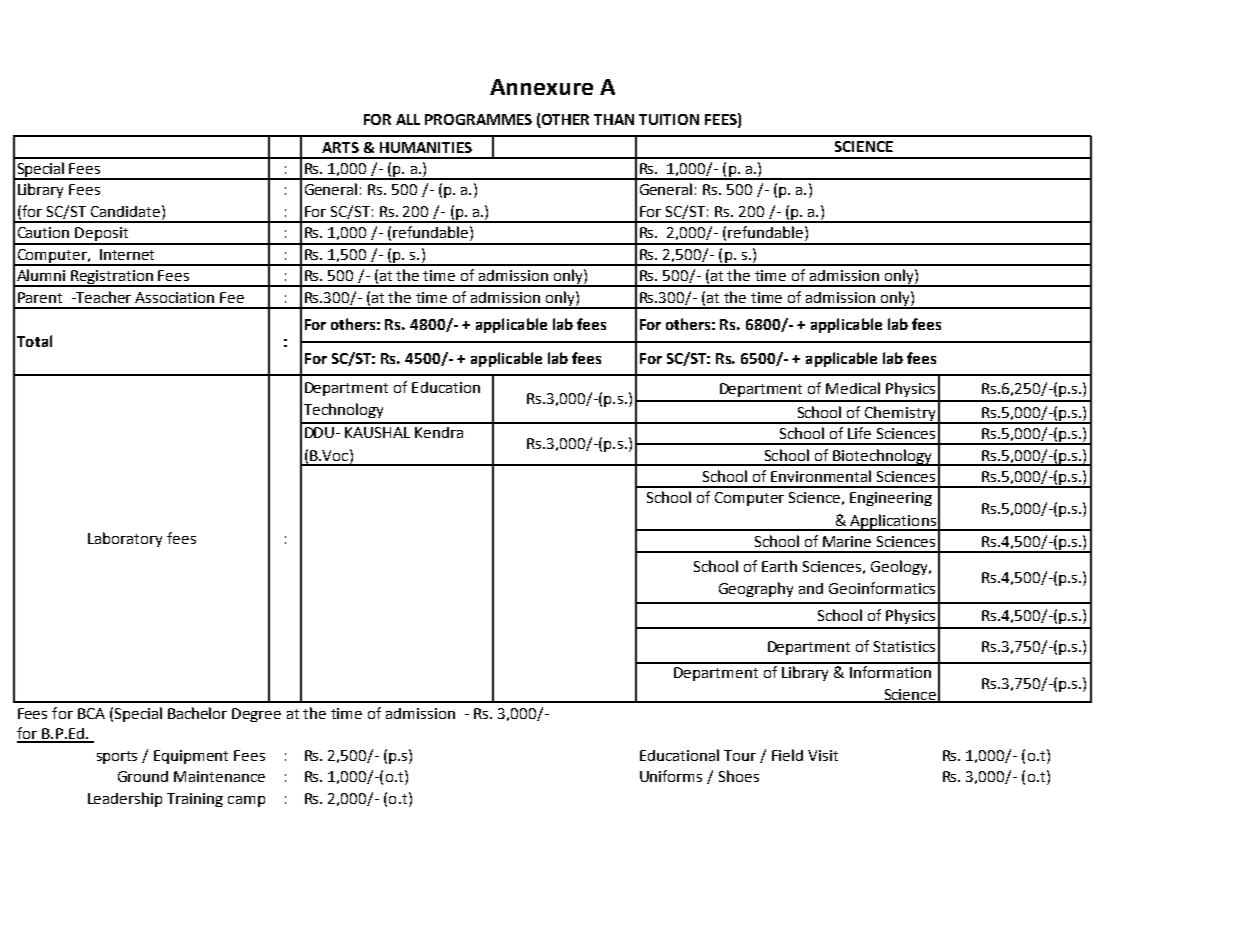 The image size is (1233, 952). I want to click on Engineering, so click(891, 499).
